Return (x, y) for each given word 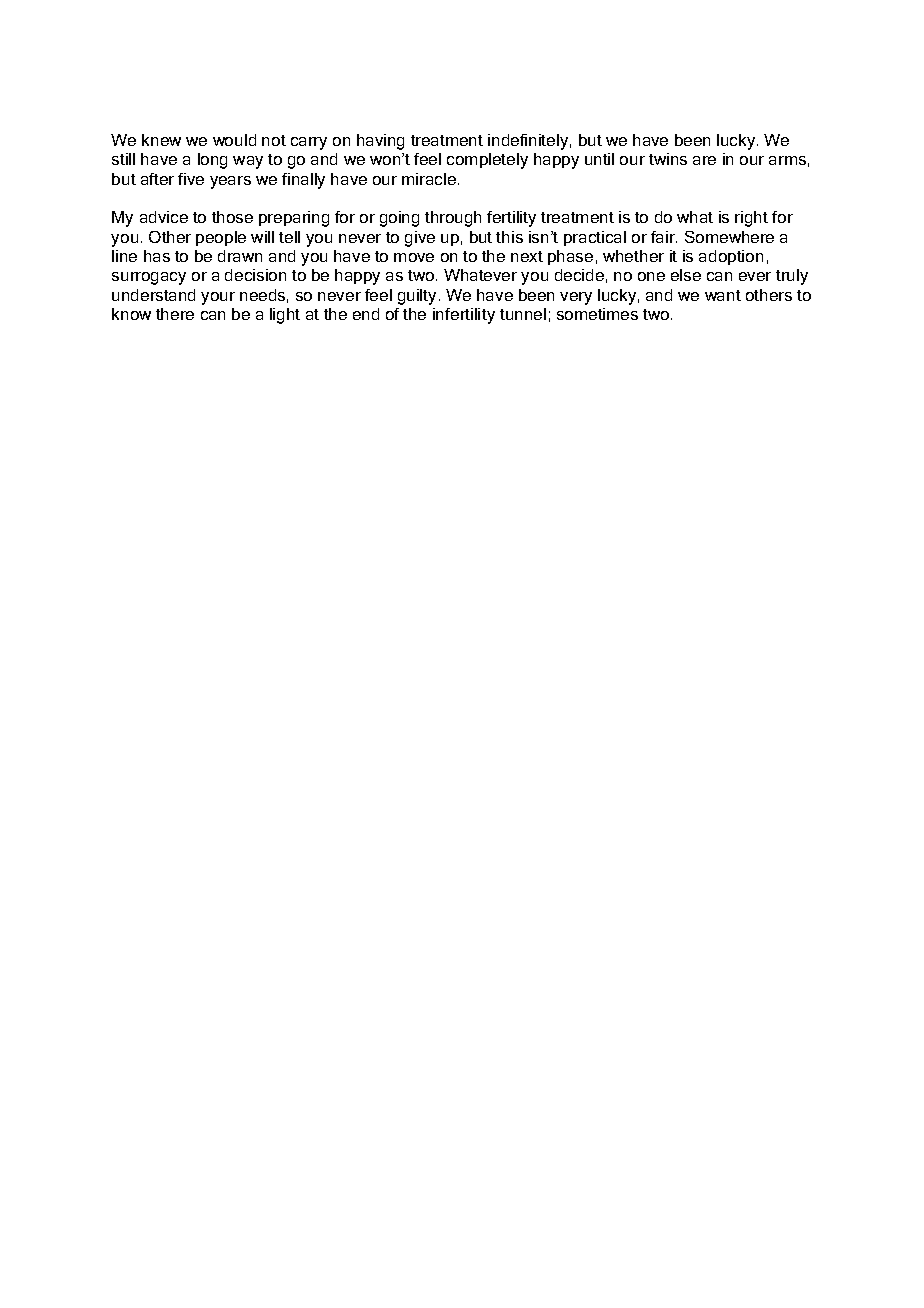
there (175, 314)
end (366, 314)
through (453, 219)
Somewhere (729, 237)
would (234, 140)
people (221, 238)
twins (668, 159)
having (380, 142)
